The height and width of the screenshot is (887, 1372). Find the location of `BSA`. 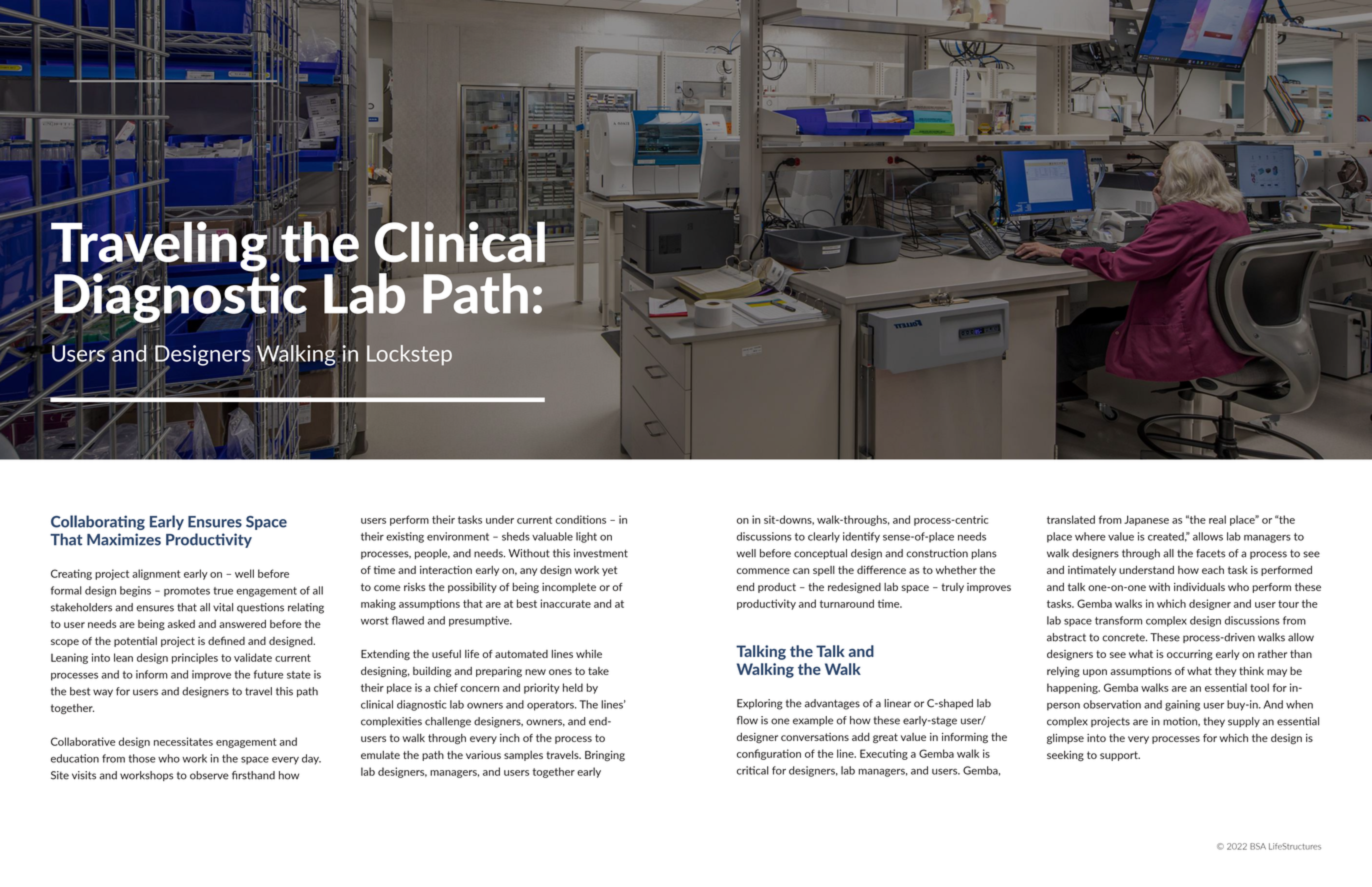

BSA is located at coordinates (1258, 846).
